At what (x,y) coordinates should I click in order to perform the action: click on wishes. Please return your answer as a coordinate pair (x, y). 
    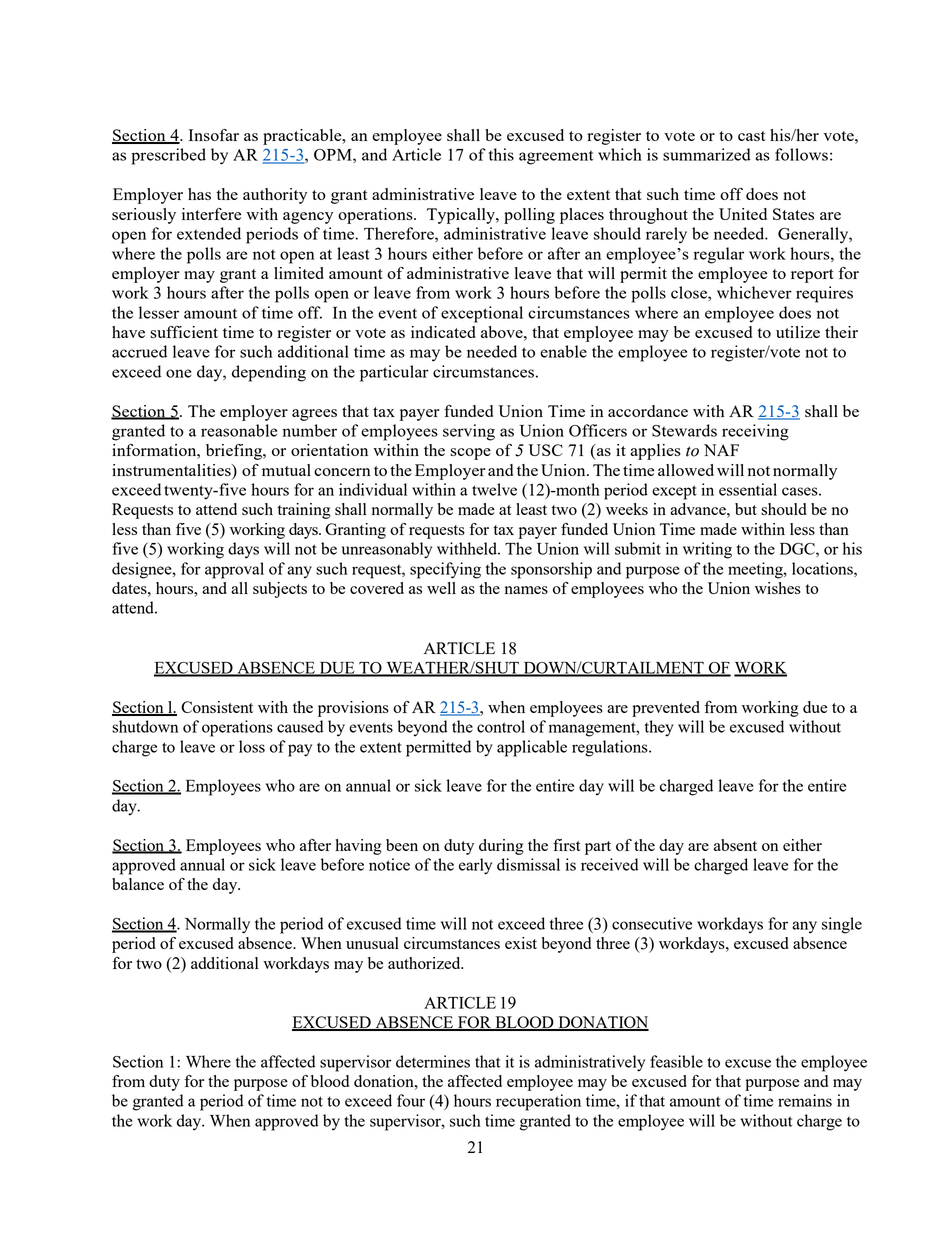
    Looking at the image, I should click on (778, 588).
